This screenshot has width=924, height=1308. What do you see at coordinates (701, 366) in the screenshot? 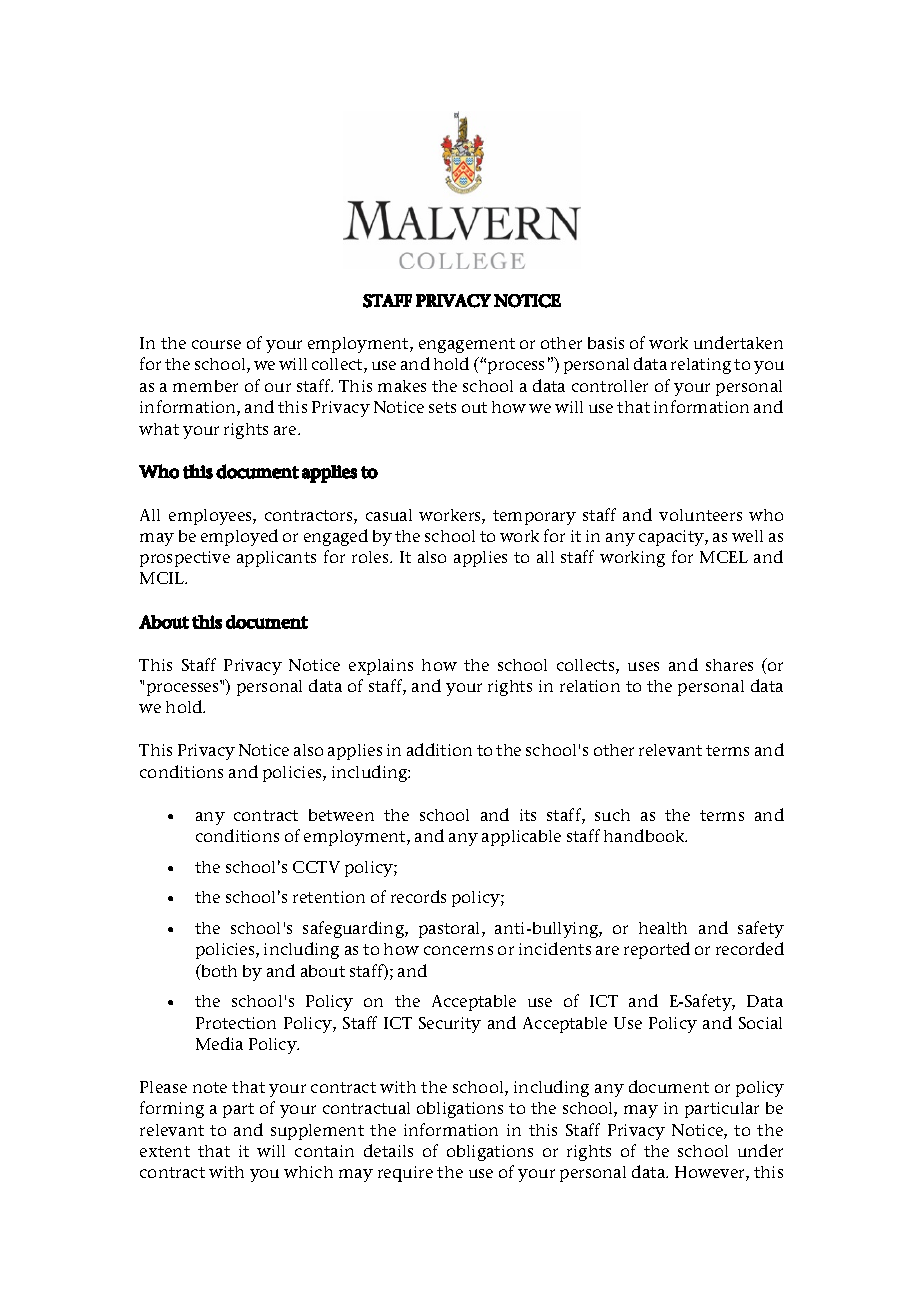
I see `relating` at bounding box center [701, 366].
